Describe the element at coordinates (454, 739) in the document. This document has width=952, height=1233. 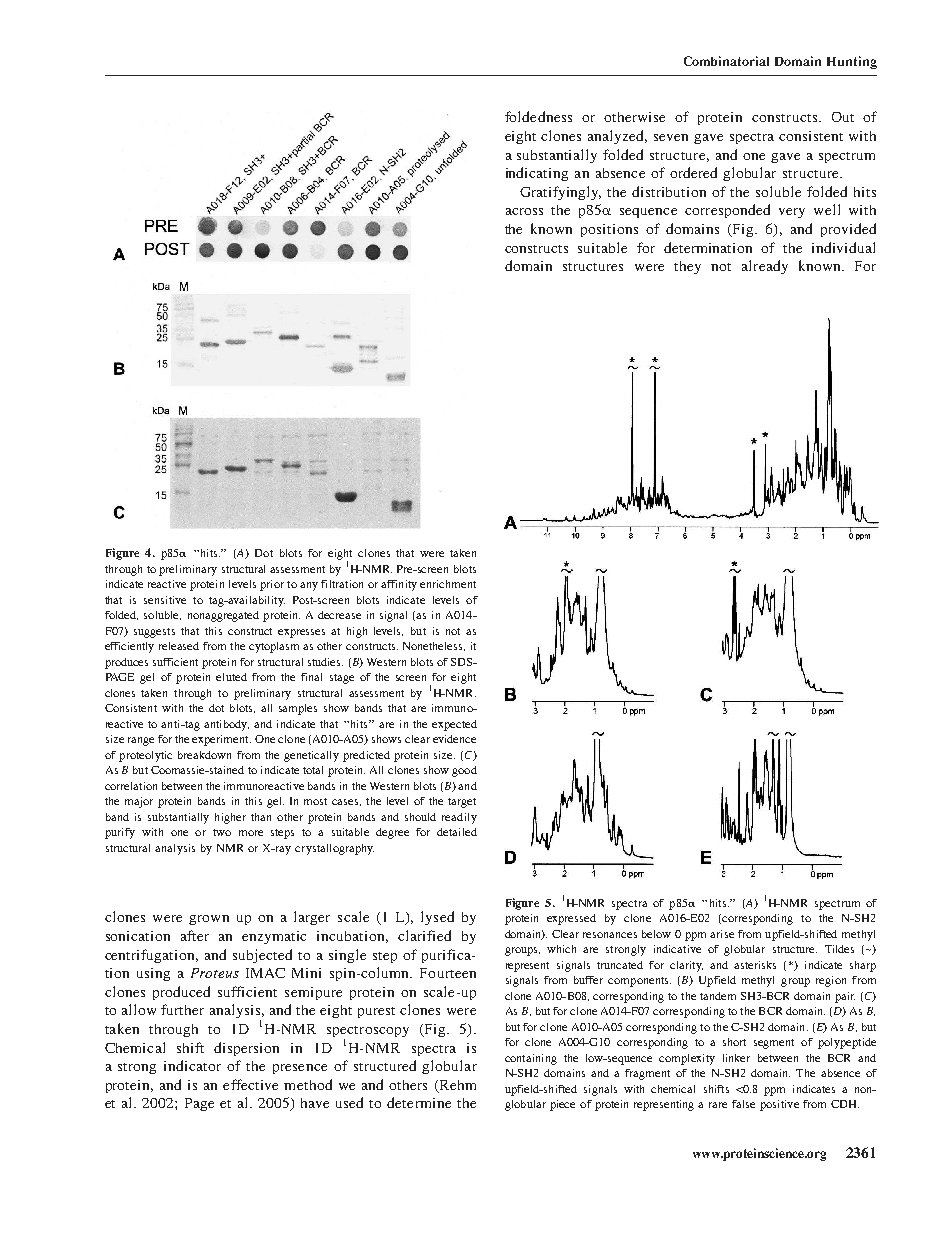
I see `evidence` at that location.
